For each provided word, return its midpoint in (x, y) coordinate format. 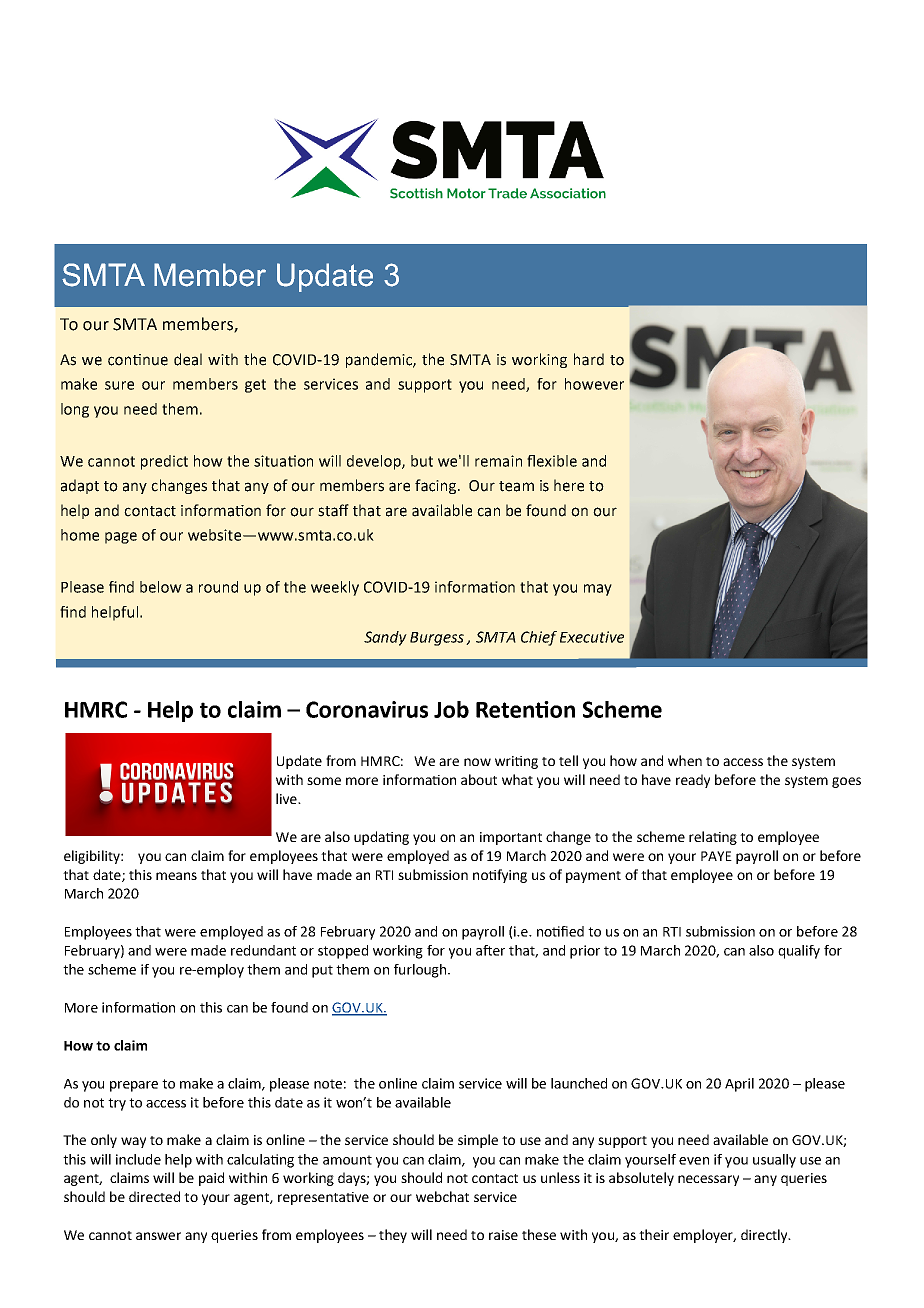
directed (154, 1196)
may (598, 590)
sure (119, 385)
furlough (420, 971)
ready (693, 781)
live (287, 798)
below (161, 587)
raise (503, 1235)
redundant (263, 950)
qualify (799, 952)
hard (589, 359)
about (479, 779)
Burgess (437, 639)
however (594, 384)
